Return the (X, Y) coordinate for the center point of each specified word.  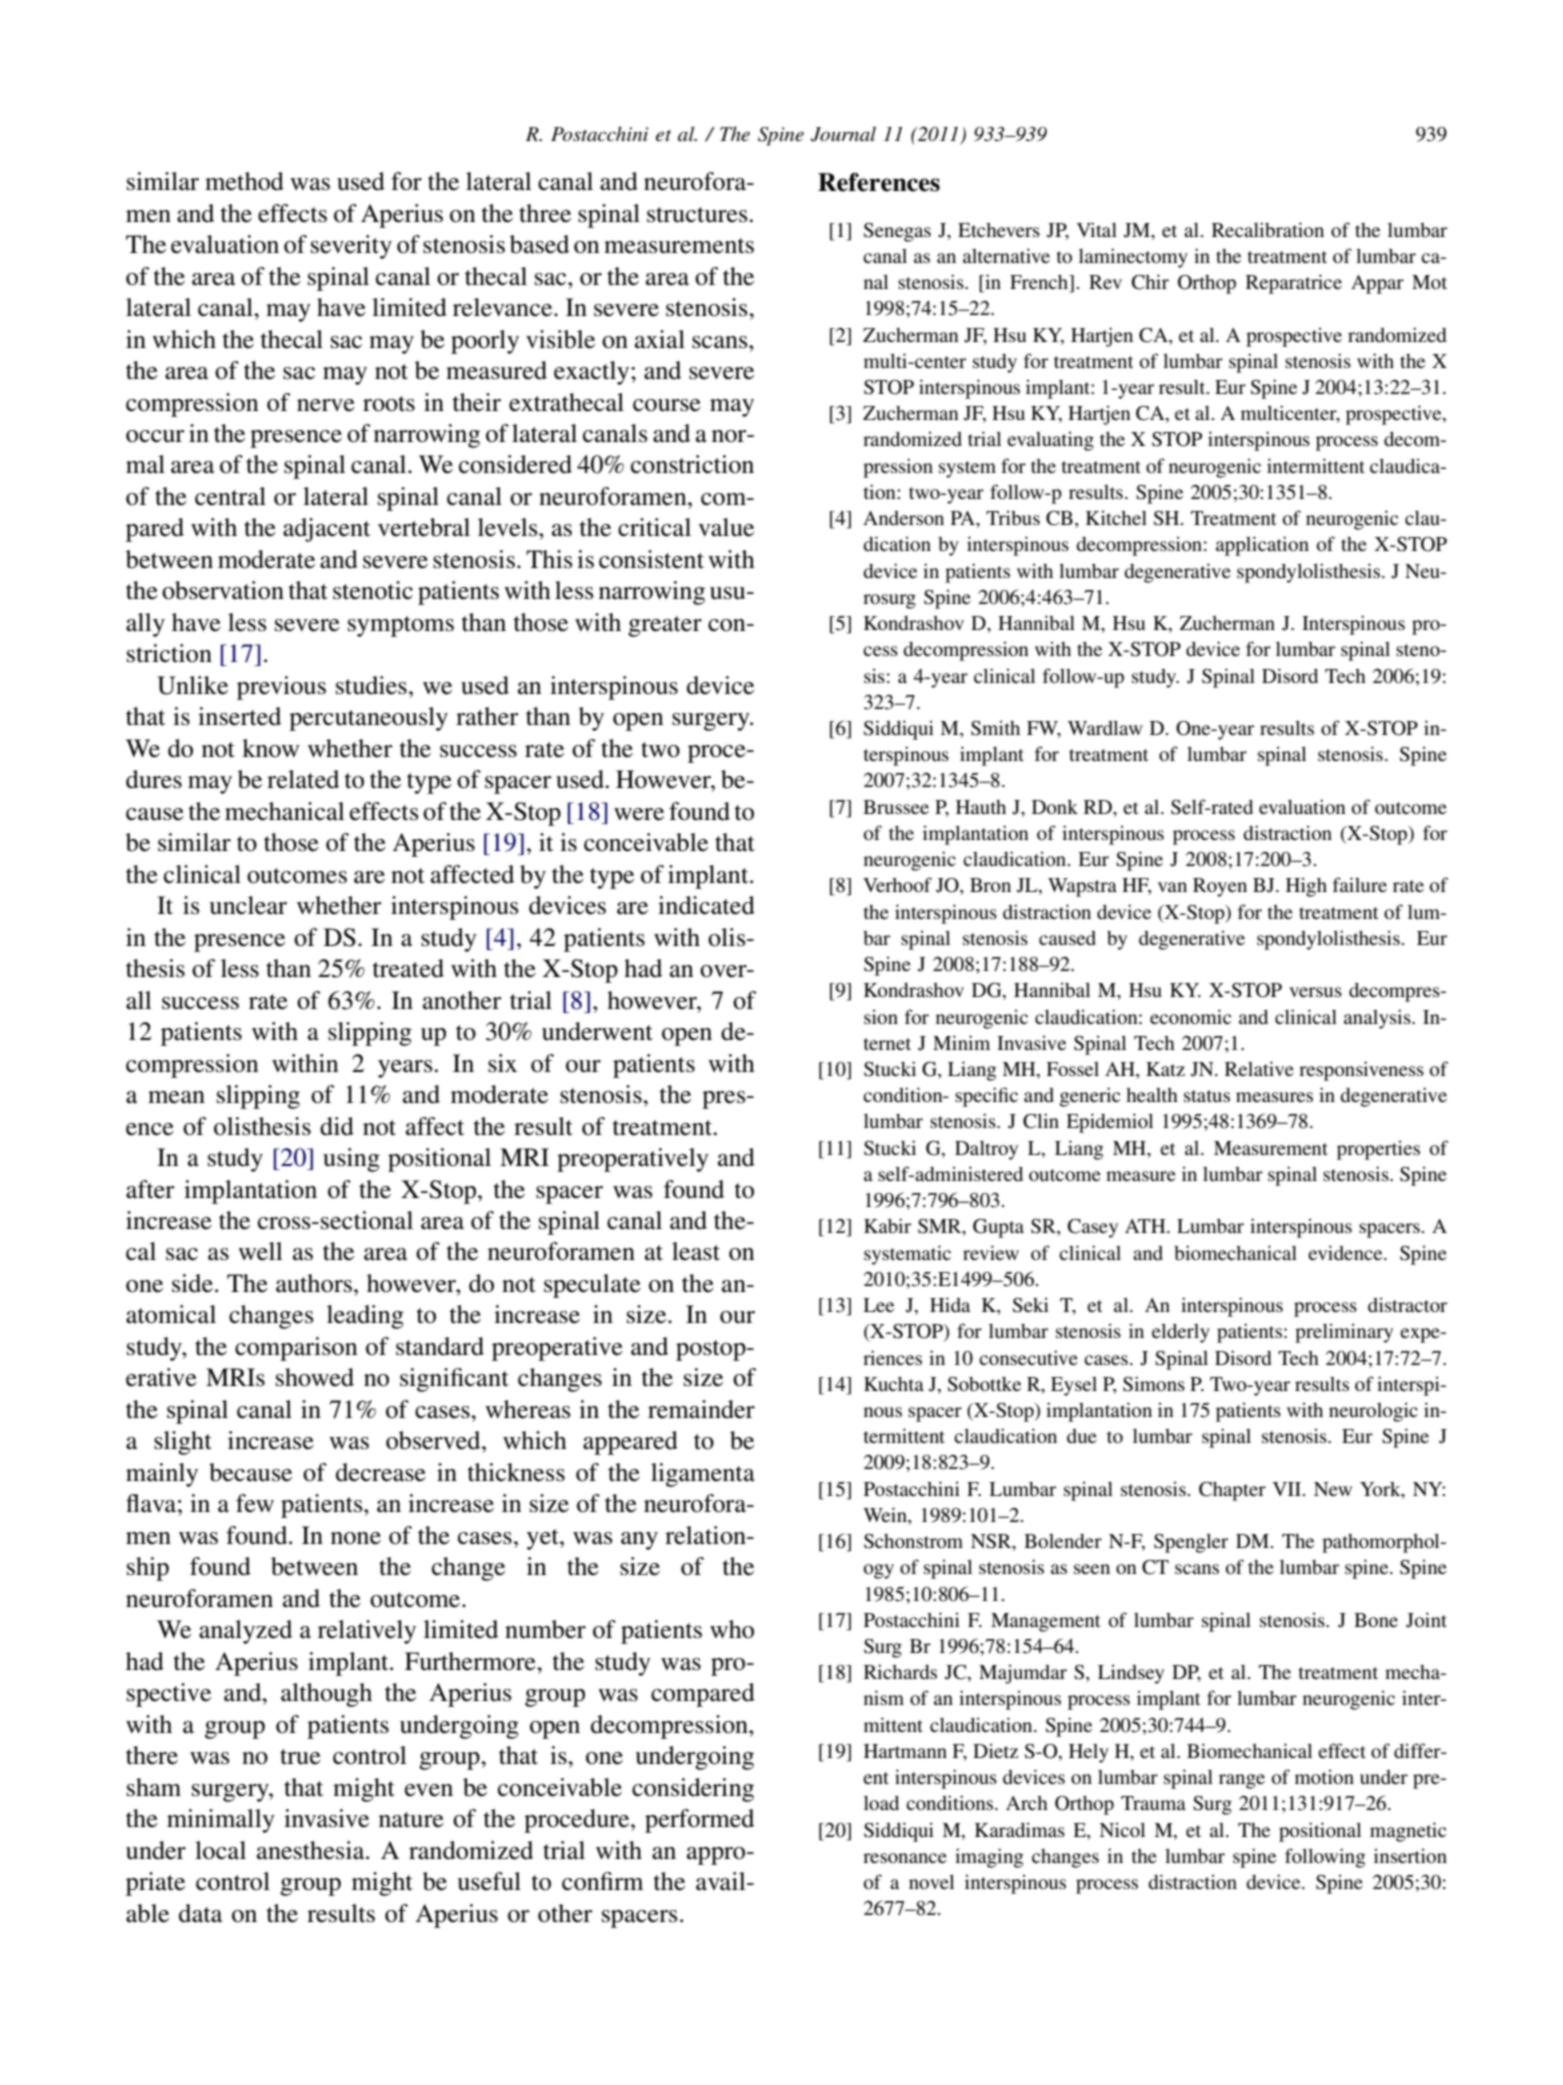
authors (314, 1283)
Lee (878, 1305)
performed (699, 1821)
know (270, 748)
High (1306, 887)
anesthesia (312, 1850)
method (244, 181)
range (1242, 1781)
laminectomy (1133, 258)
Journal (843, 134)
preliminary (1344, 1333)
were (639, 814)
